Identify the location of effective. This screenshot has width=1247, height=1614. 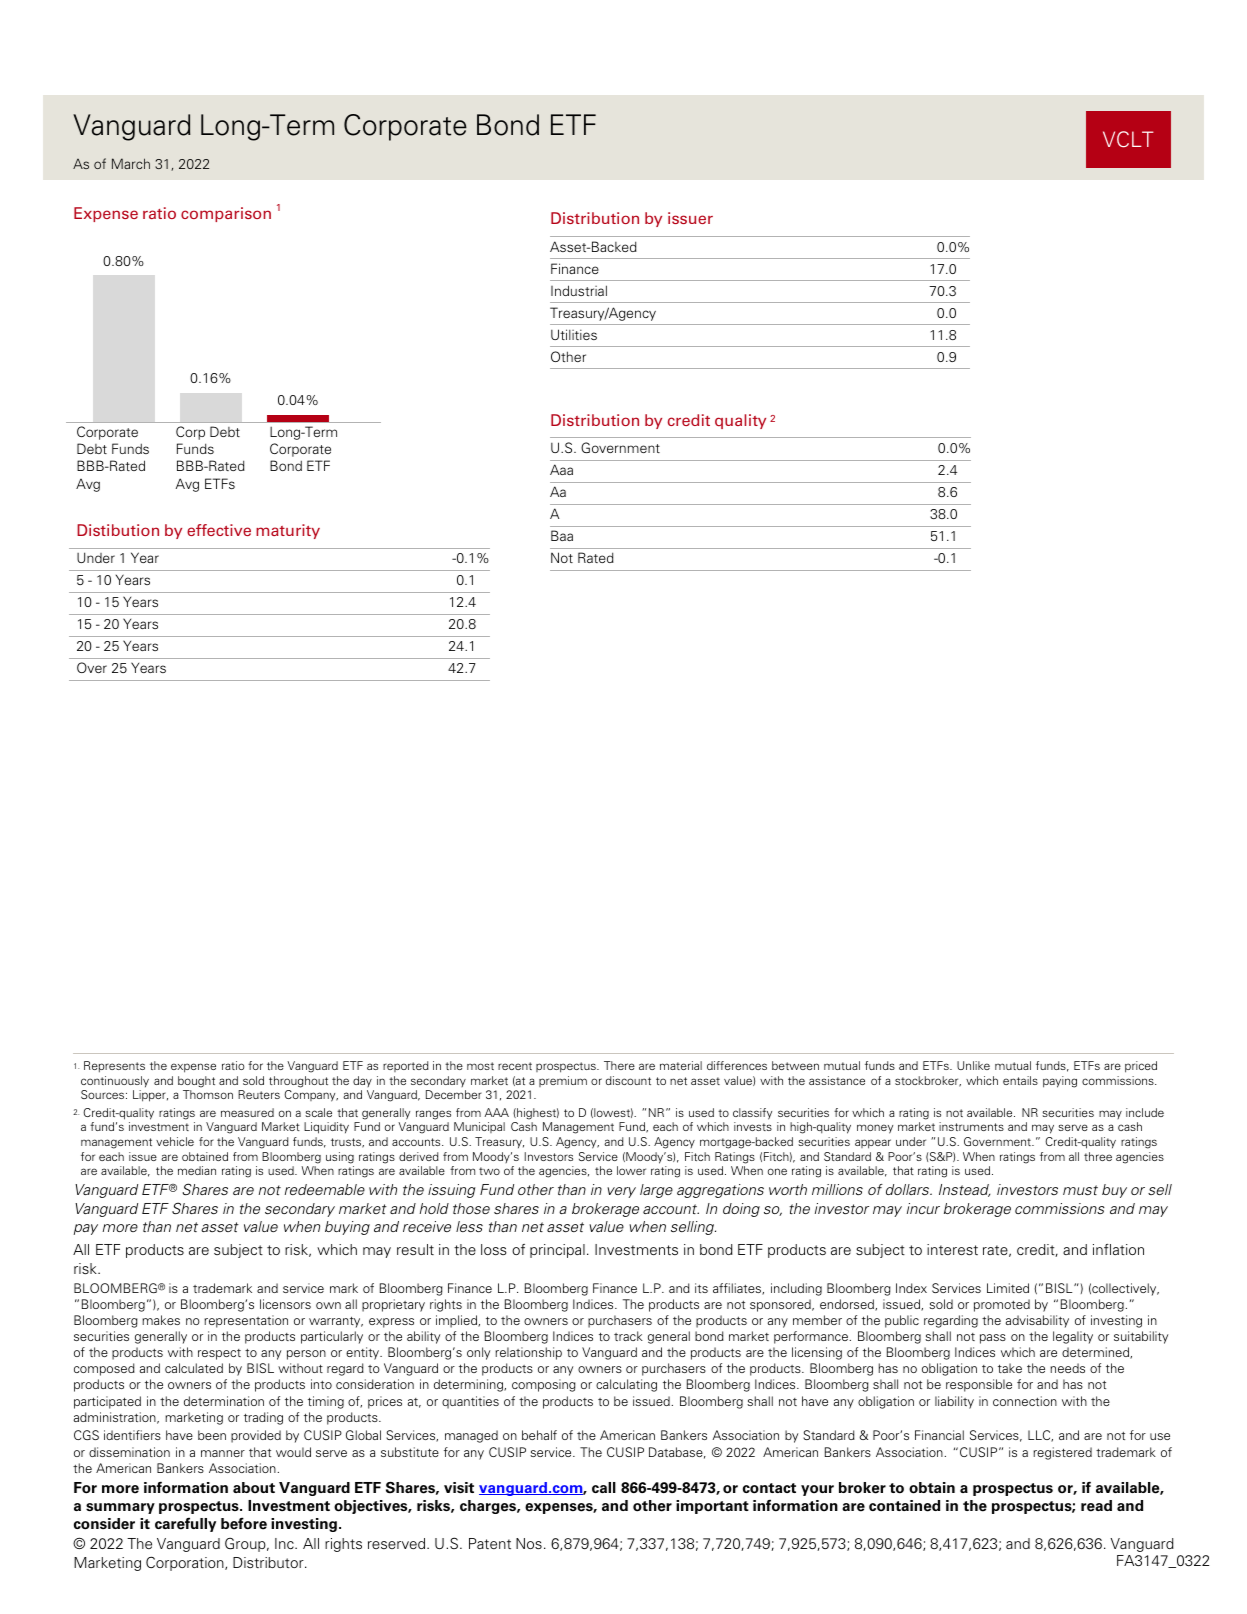
(219, 530).
